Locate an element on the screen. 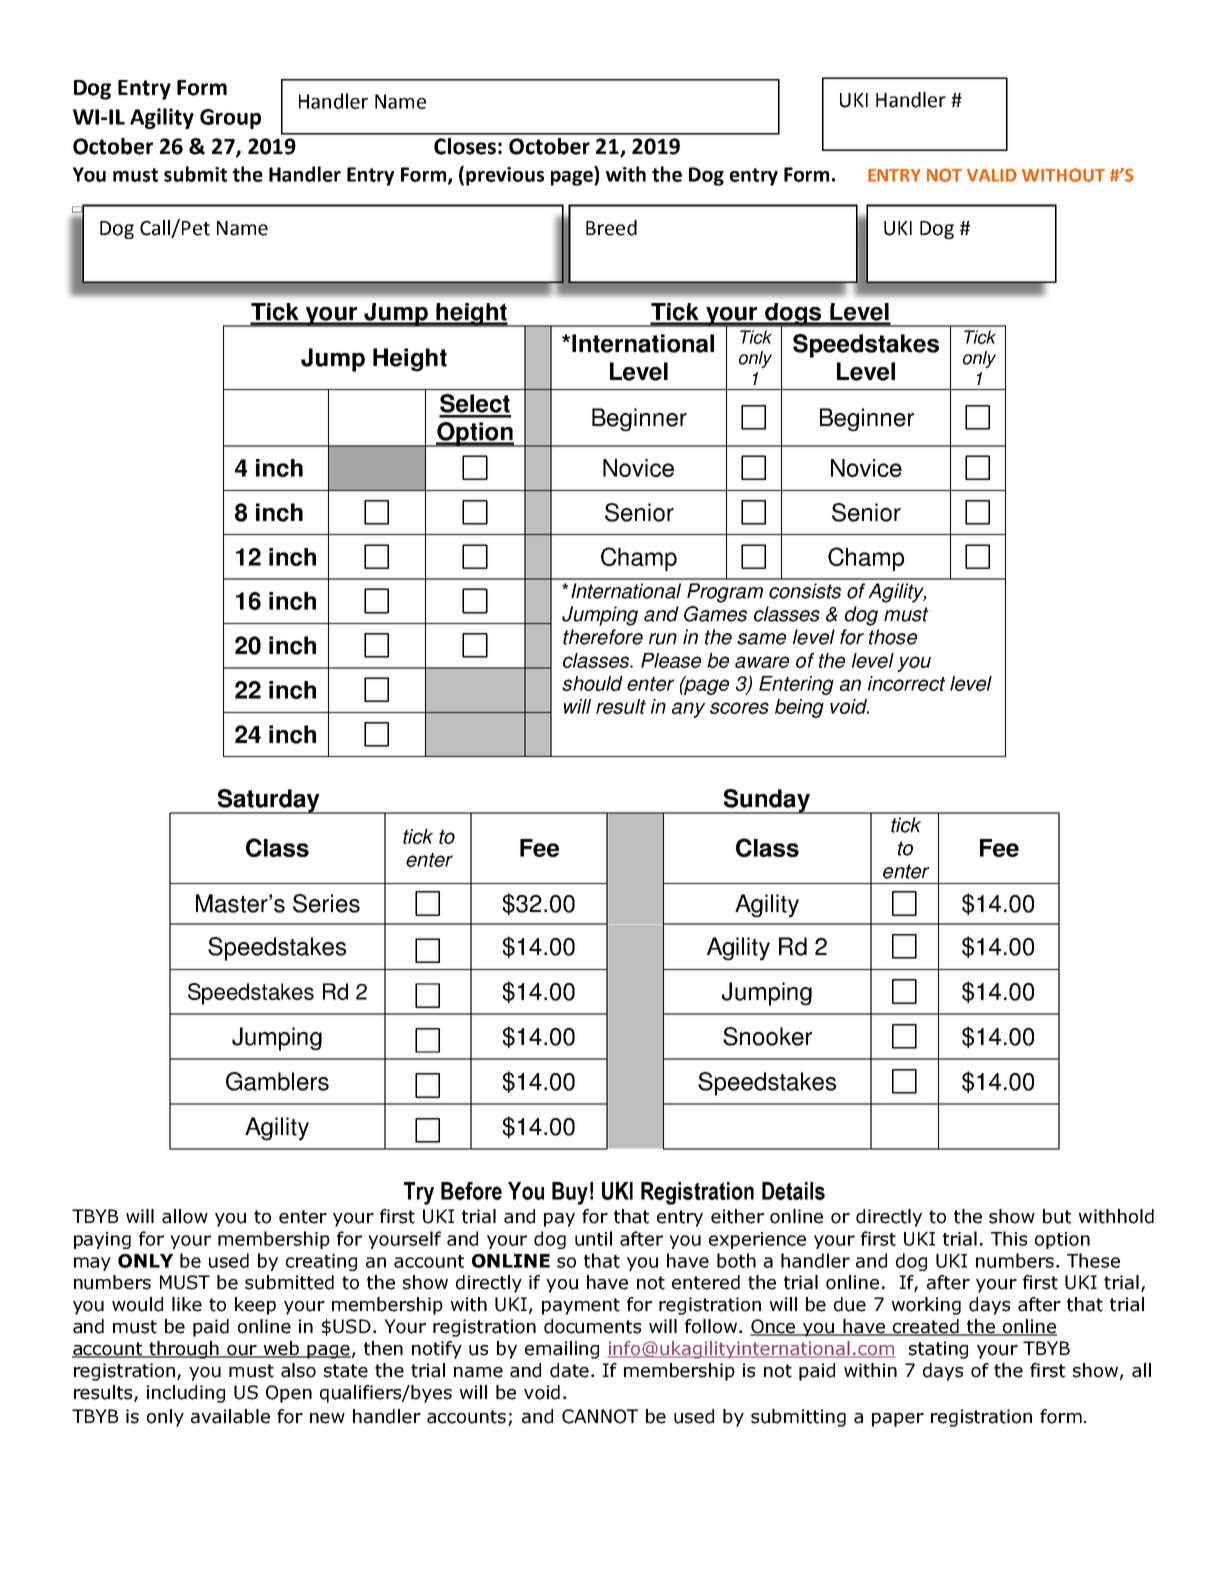 Image resolution: width=1229 pixels, height=1591 pixels. date is located at coordinates (569, 1370).
